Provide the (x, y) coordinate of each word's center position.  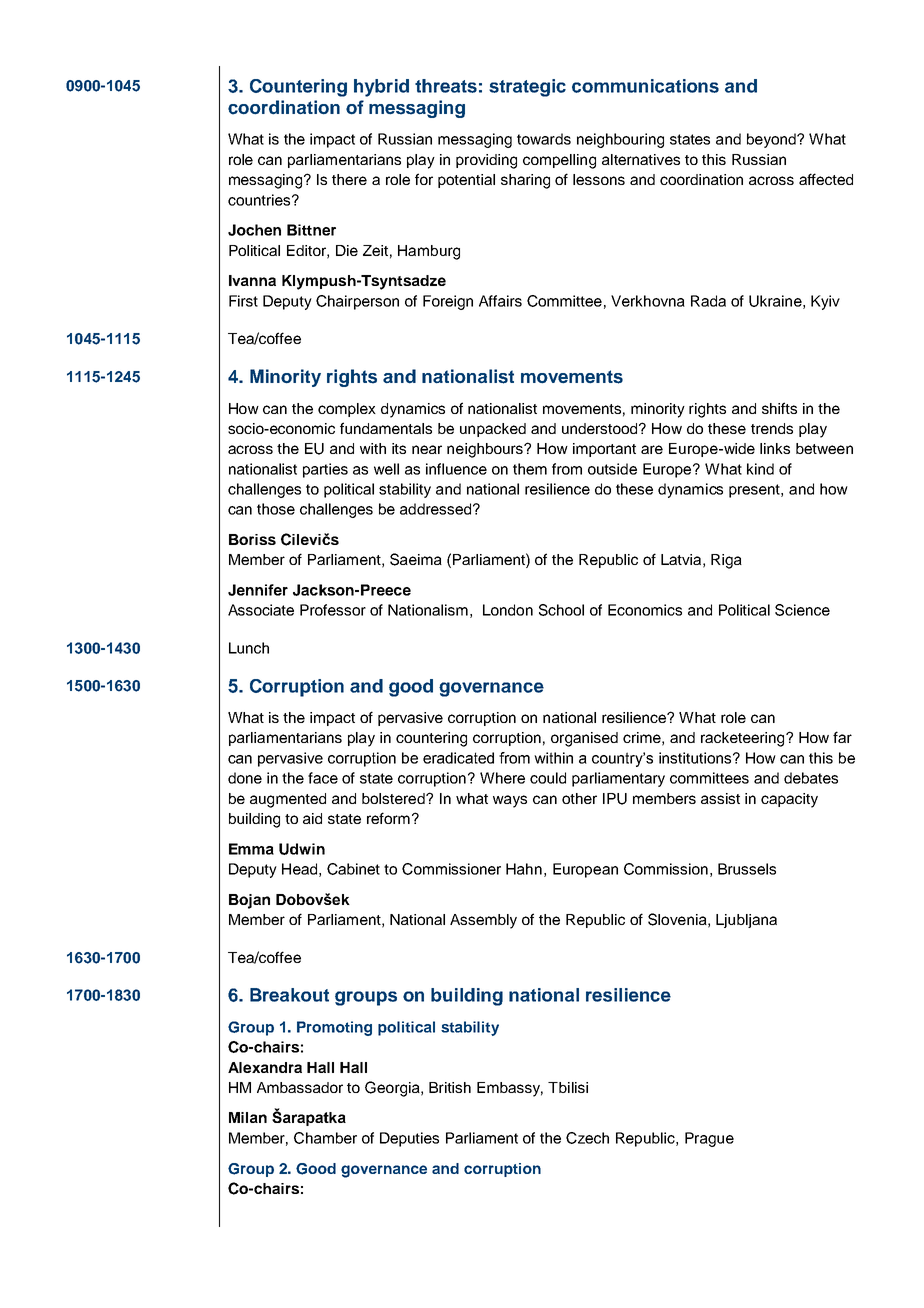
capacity (789, 800)
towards (544, 139)
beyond (772, 140)
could (548, 778)
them (530, 469)
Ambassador (300, 1087)
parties (325, 470)
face (323, 778)
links (775, 448)
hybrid (381, 88)
